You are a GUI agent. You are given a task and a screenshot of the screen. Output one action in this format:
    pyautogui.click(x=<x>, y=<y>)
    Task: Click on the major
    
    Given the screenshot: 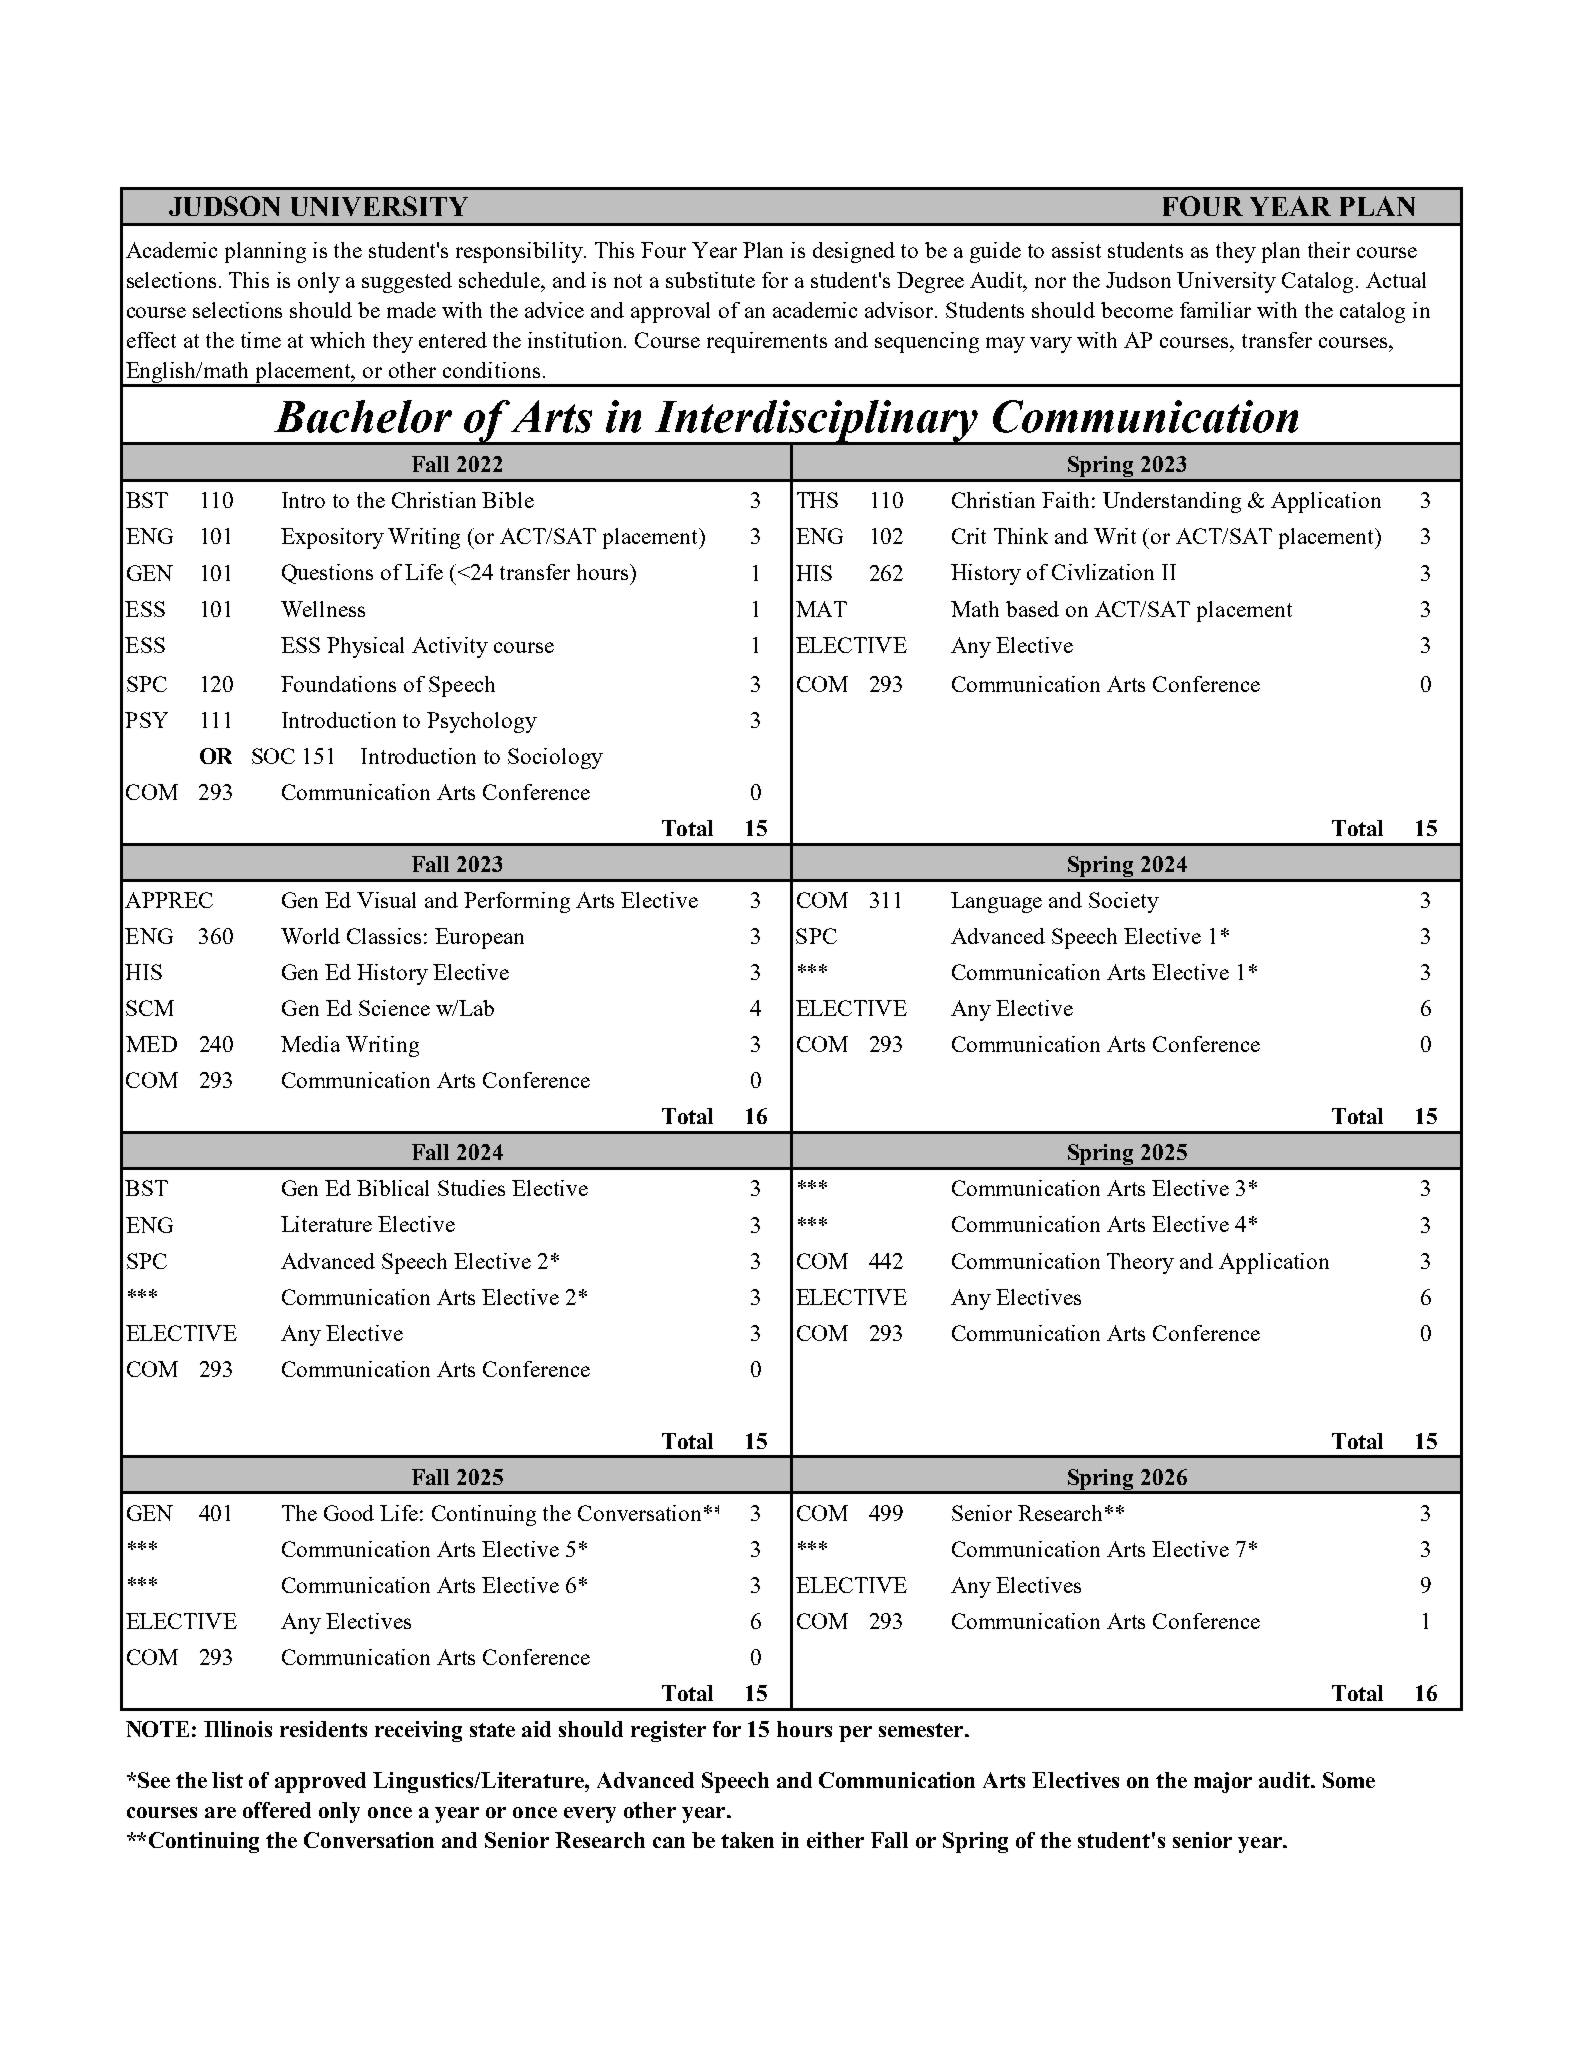 What is the action you would take?
    pyautogui.click(x=1223, y=1782)
